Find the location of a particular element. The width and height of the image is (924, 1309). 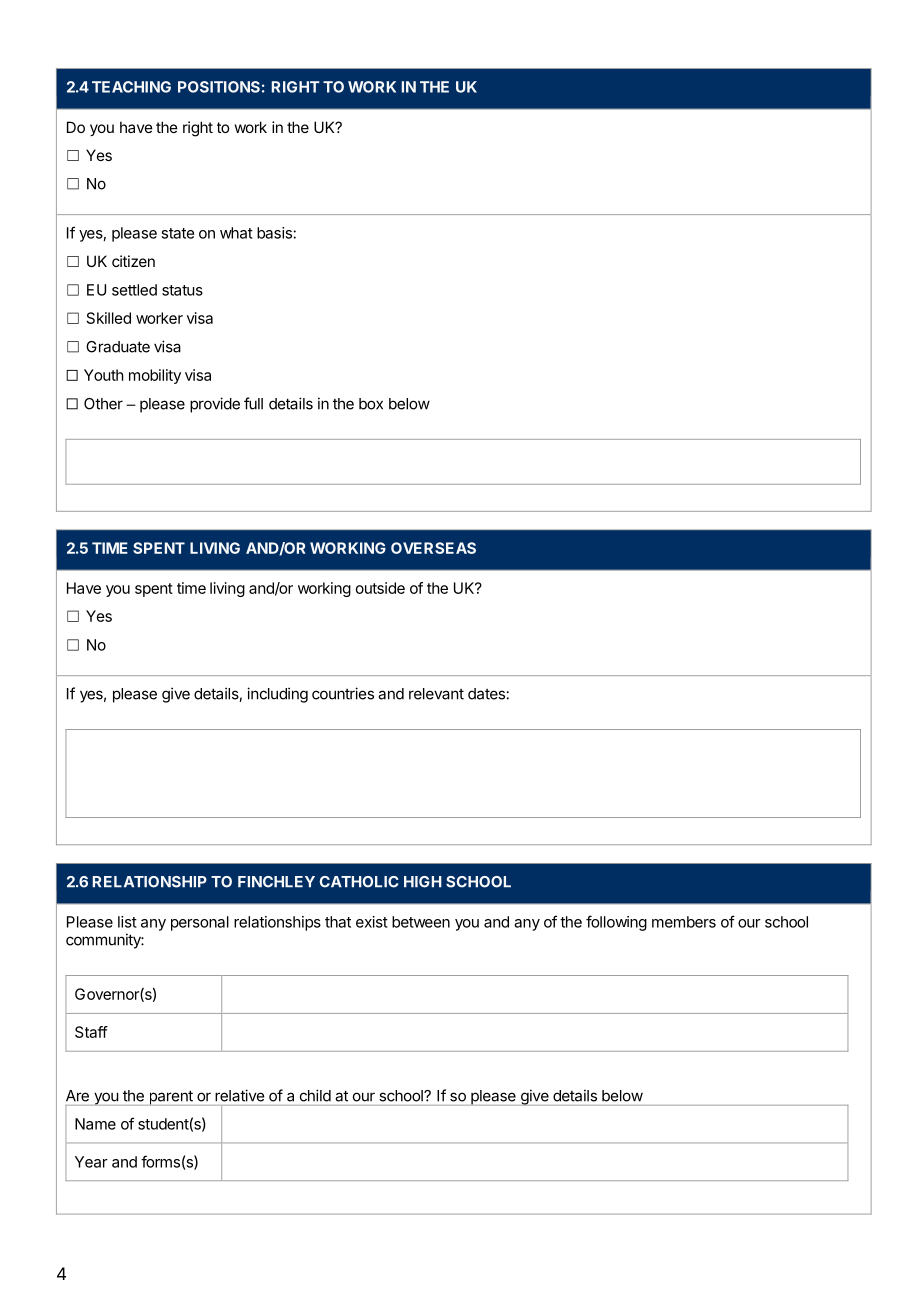

parent is located at coordinates (171, 1098).
